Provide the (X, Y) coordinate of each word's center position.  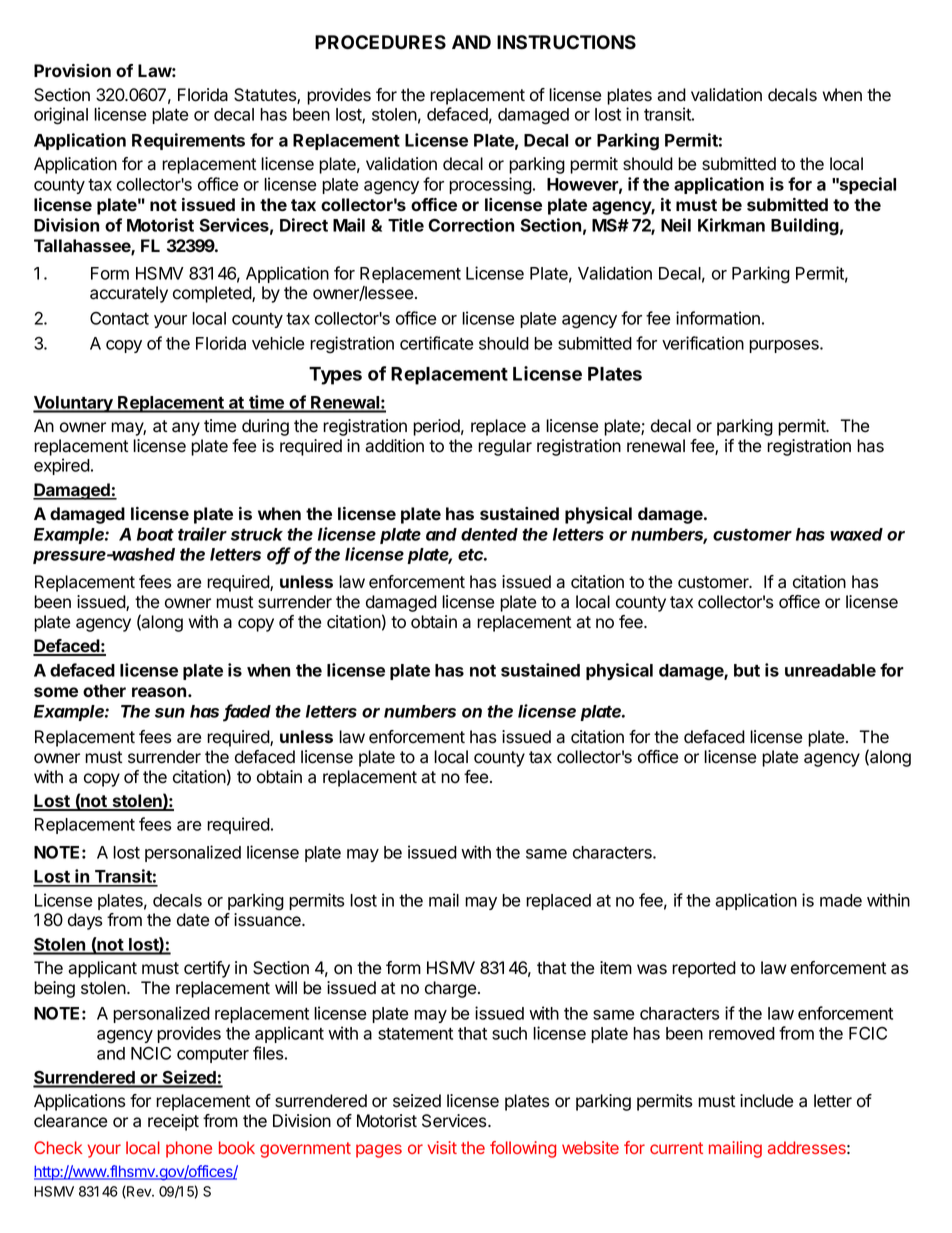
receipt (173, 1122)
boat (155, 534)
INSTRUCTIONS (566, 42)
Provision (72, 70)
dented (489, 534)
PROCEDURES (380, 42)
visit (442, 1147)
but (747, 670)
